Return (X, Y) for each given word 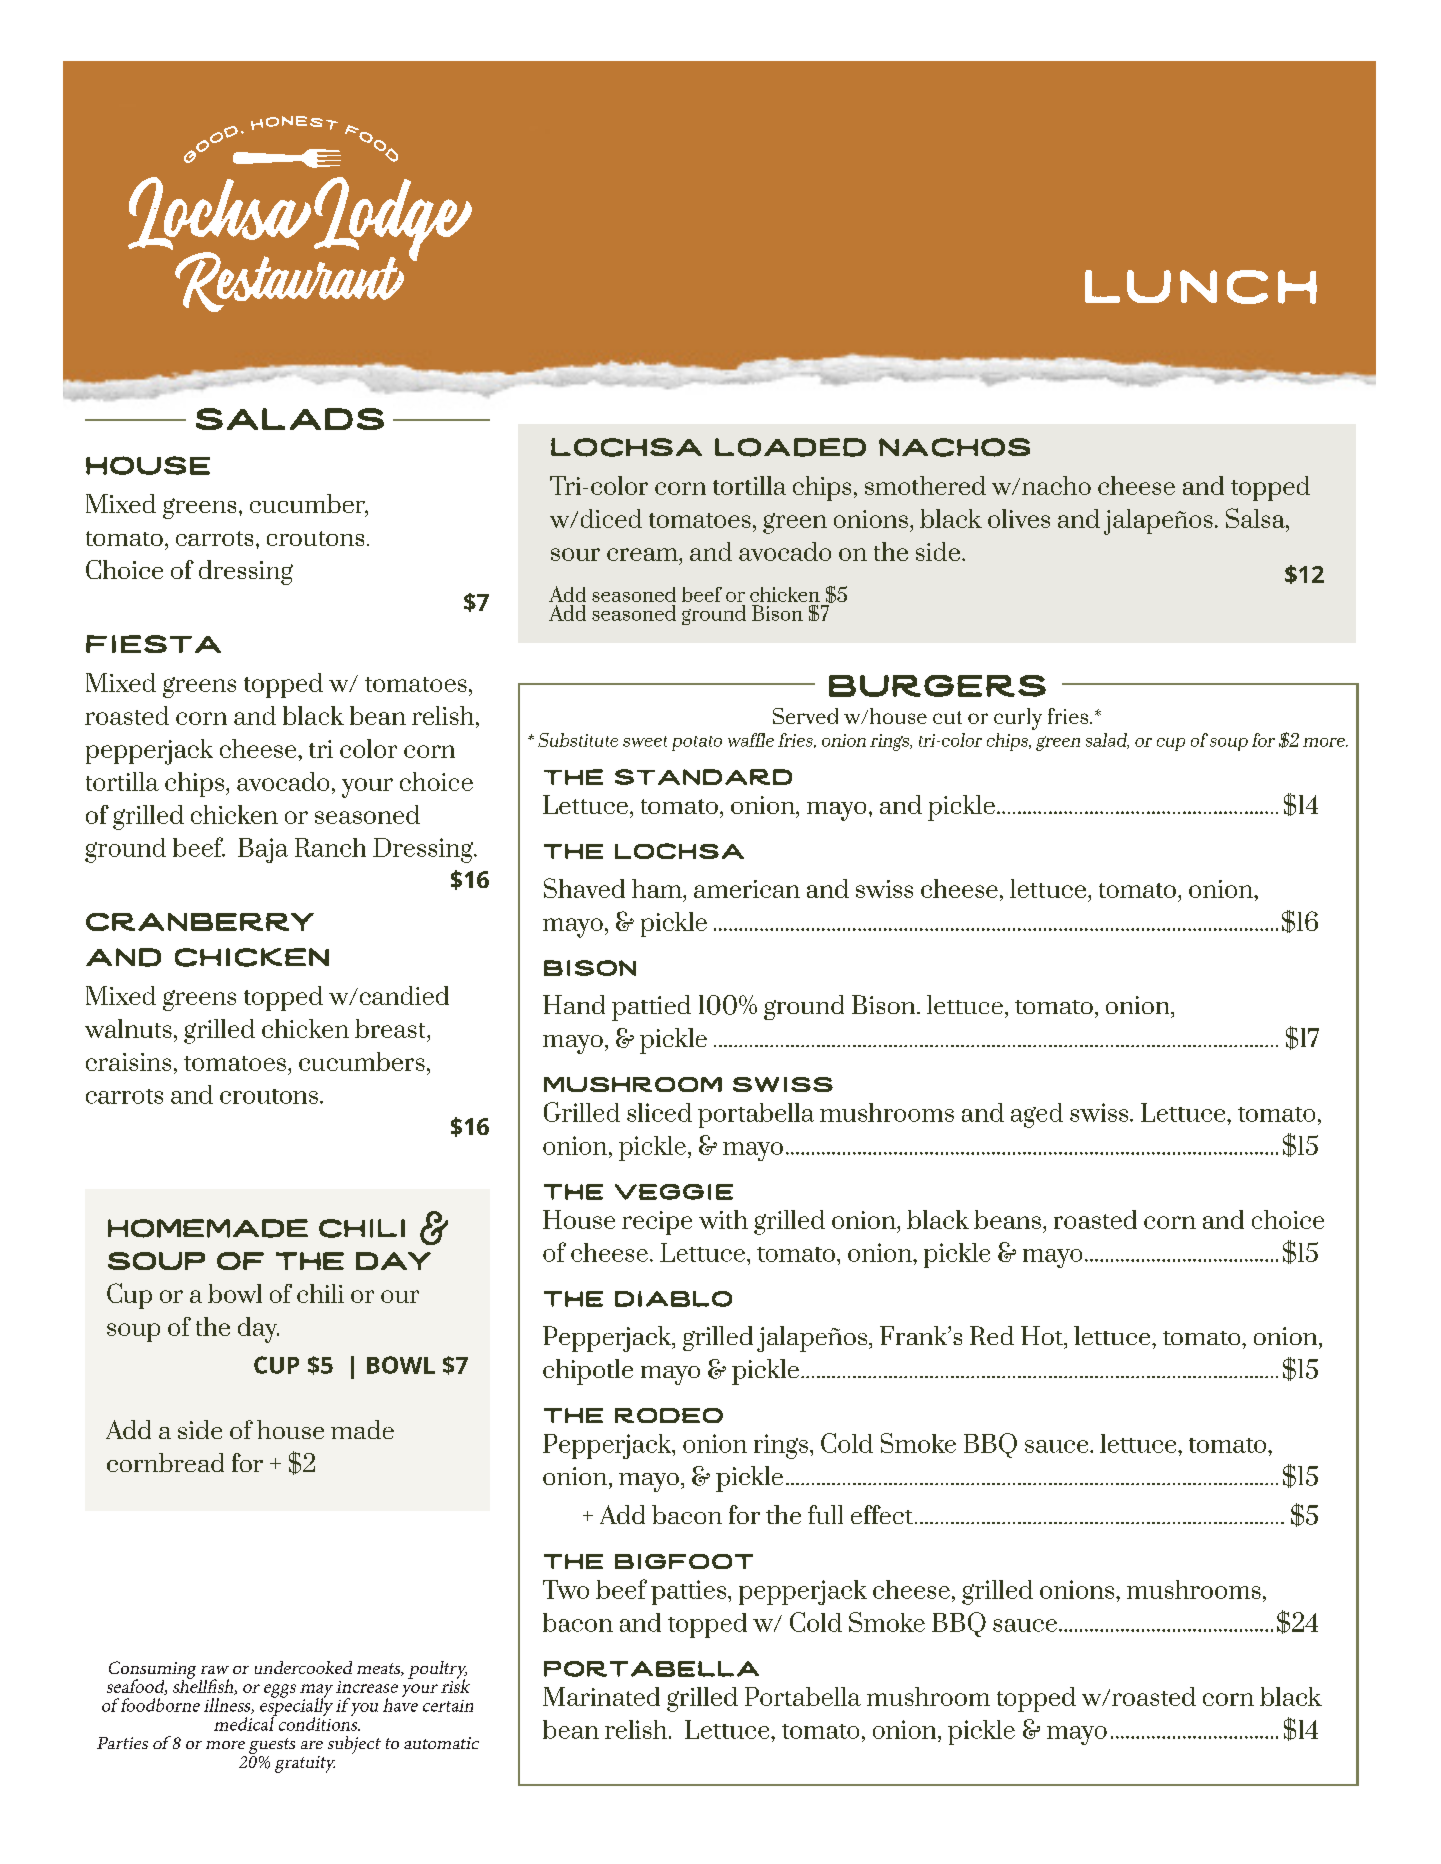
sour (575, 554)
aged (1037, 1115)
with (723, 1219)
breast (391, 1028)
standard (703, 777)
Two (566, 1589)
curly (1018, 719)
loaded (790, 447)
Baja (263, 850)
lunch (1201, 287)
